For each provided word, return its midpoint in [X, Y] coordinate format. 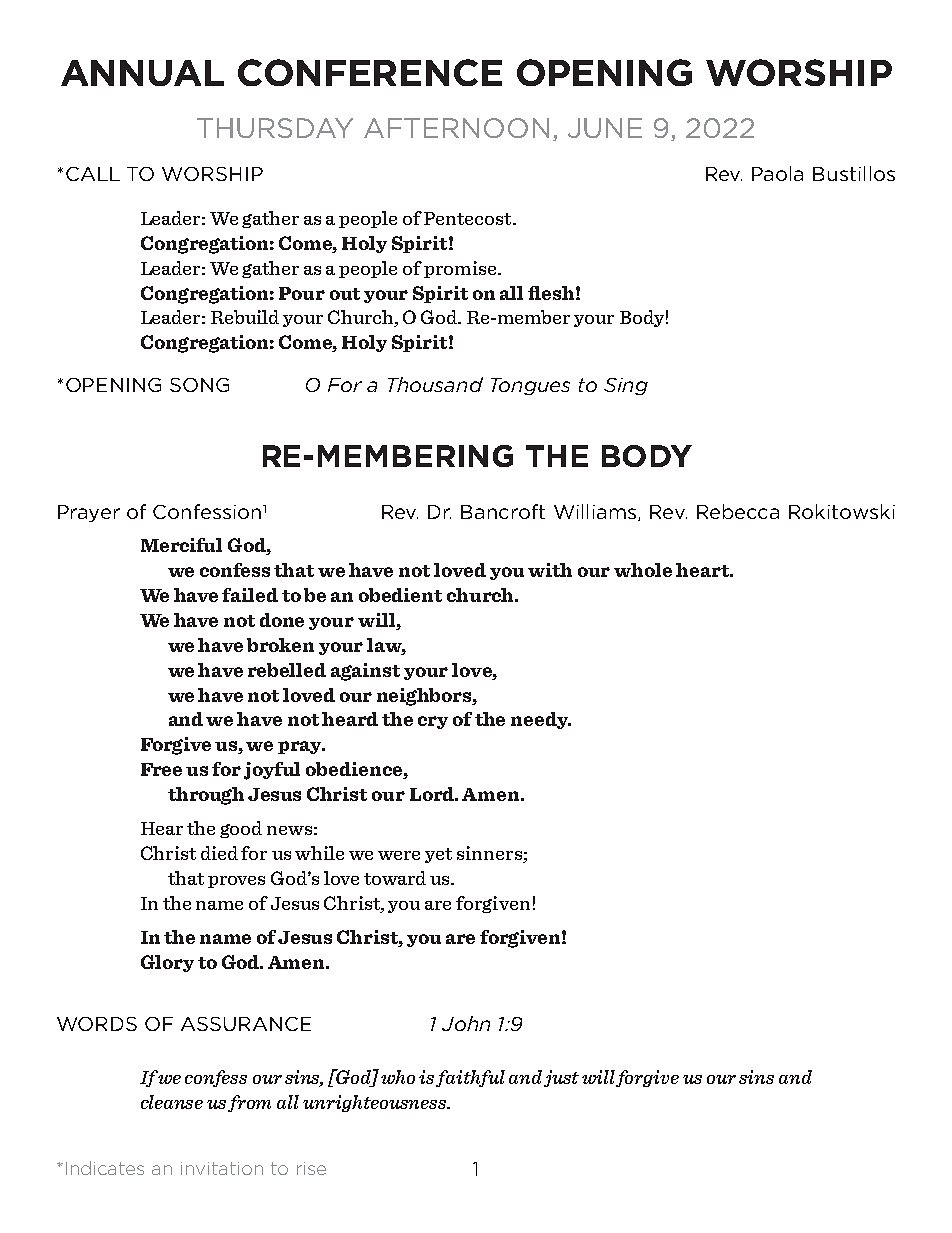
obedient [400, 595]
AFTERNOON [456, 128]
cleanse [172, 1102]
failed [250, 595]
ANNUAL [142, 73]
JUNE [605, 128]
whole [643, 570]
